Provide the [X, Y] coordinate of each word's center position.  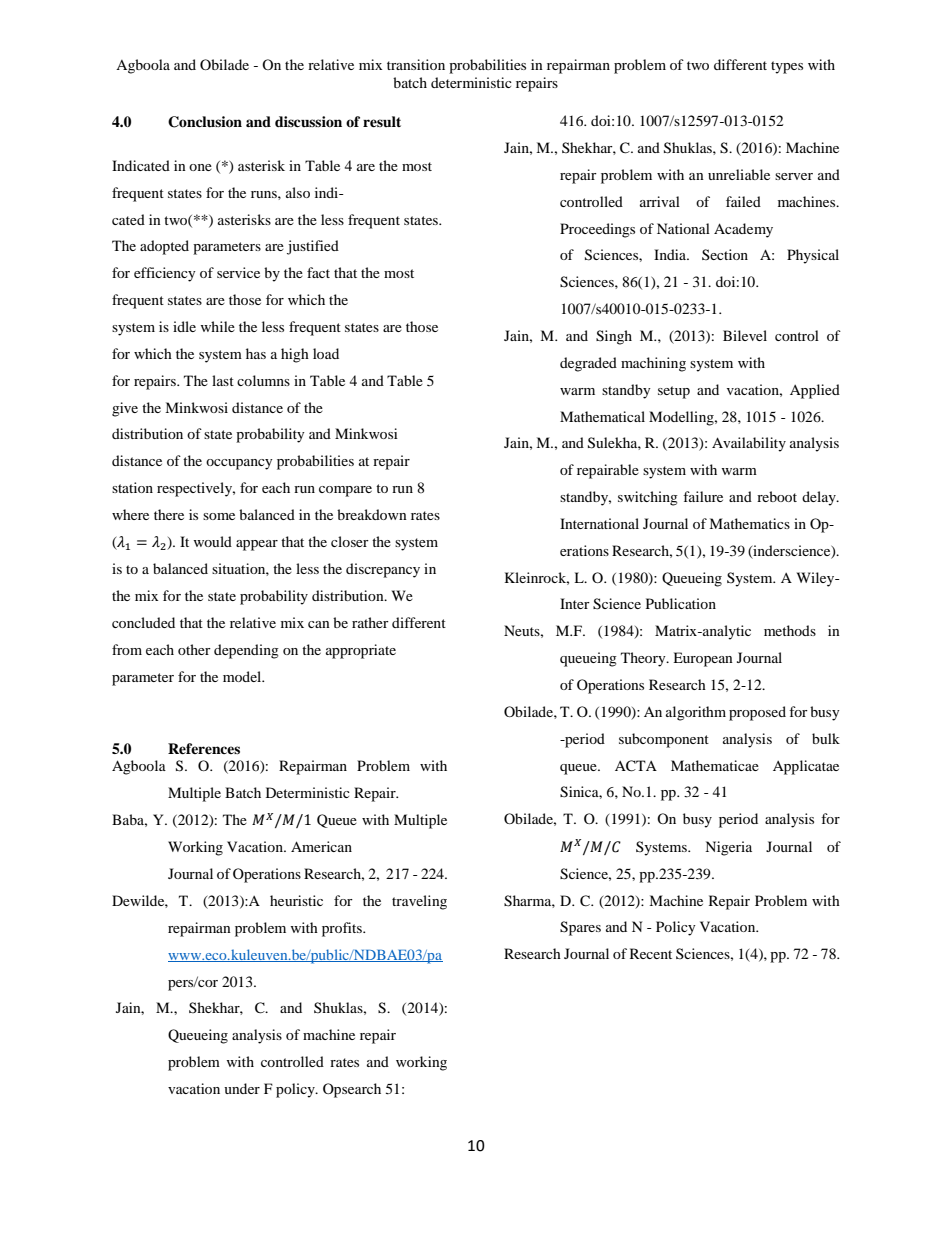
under [242, 1088]
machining [653, 364]
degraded [588, 364]
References [204, 748]
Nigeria [728, 848]
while [217, 326]
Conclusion [205, 122]
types [787, 67]
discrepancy [383, 570]
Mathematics [749, 523]
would [212, 541]
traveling [419, 902]
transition [416, 64]
